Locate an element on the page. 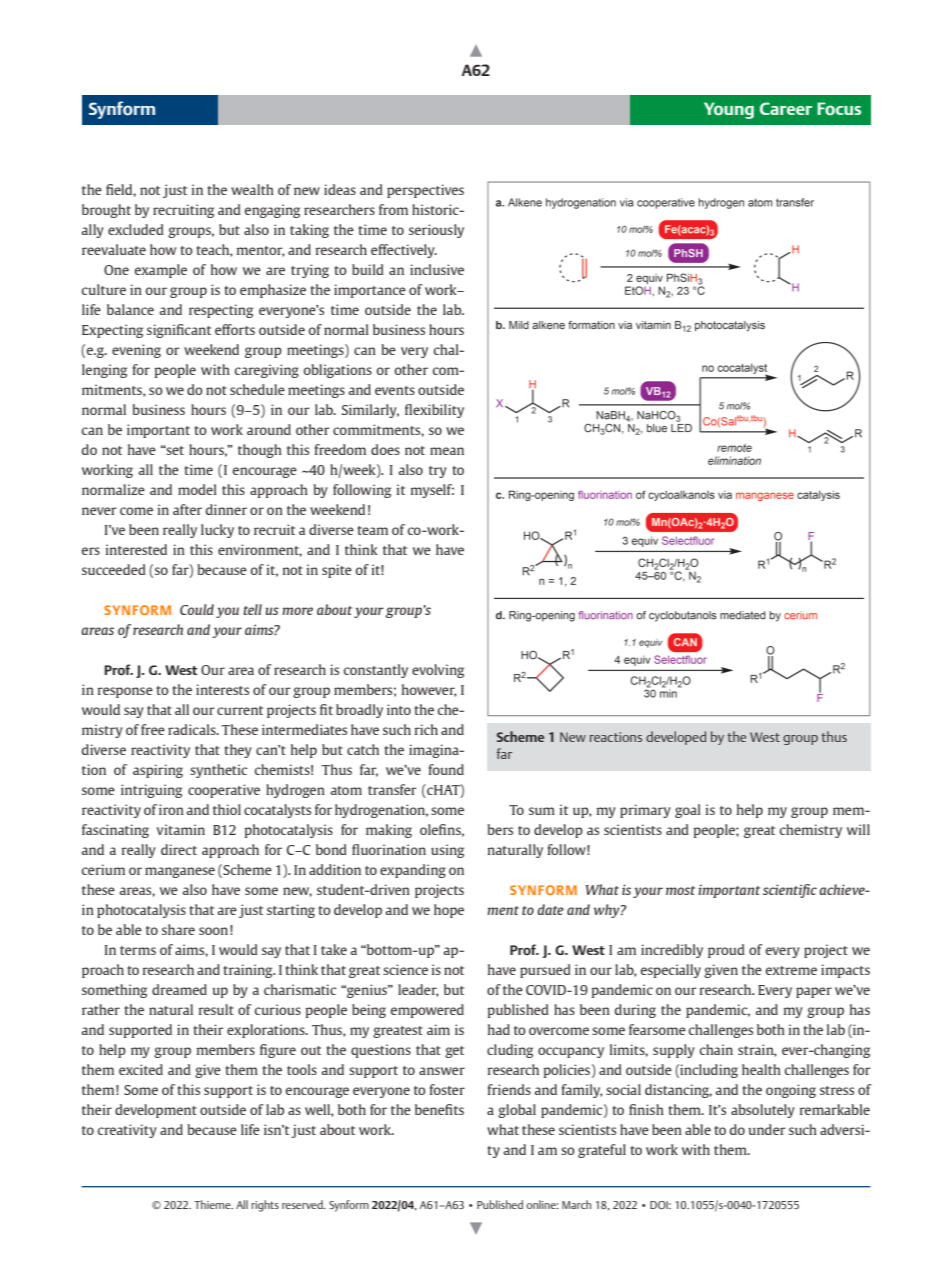 The height and width of the image is (1270, 952). schedule is located at coordinates (257, 389).
